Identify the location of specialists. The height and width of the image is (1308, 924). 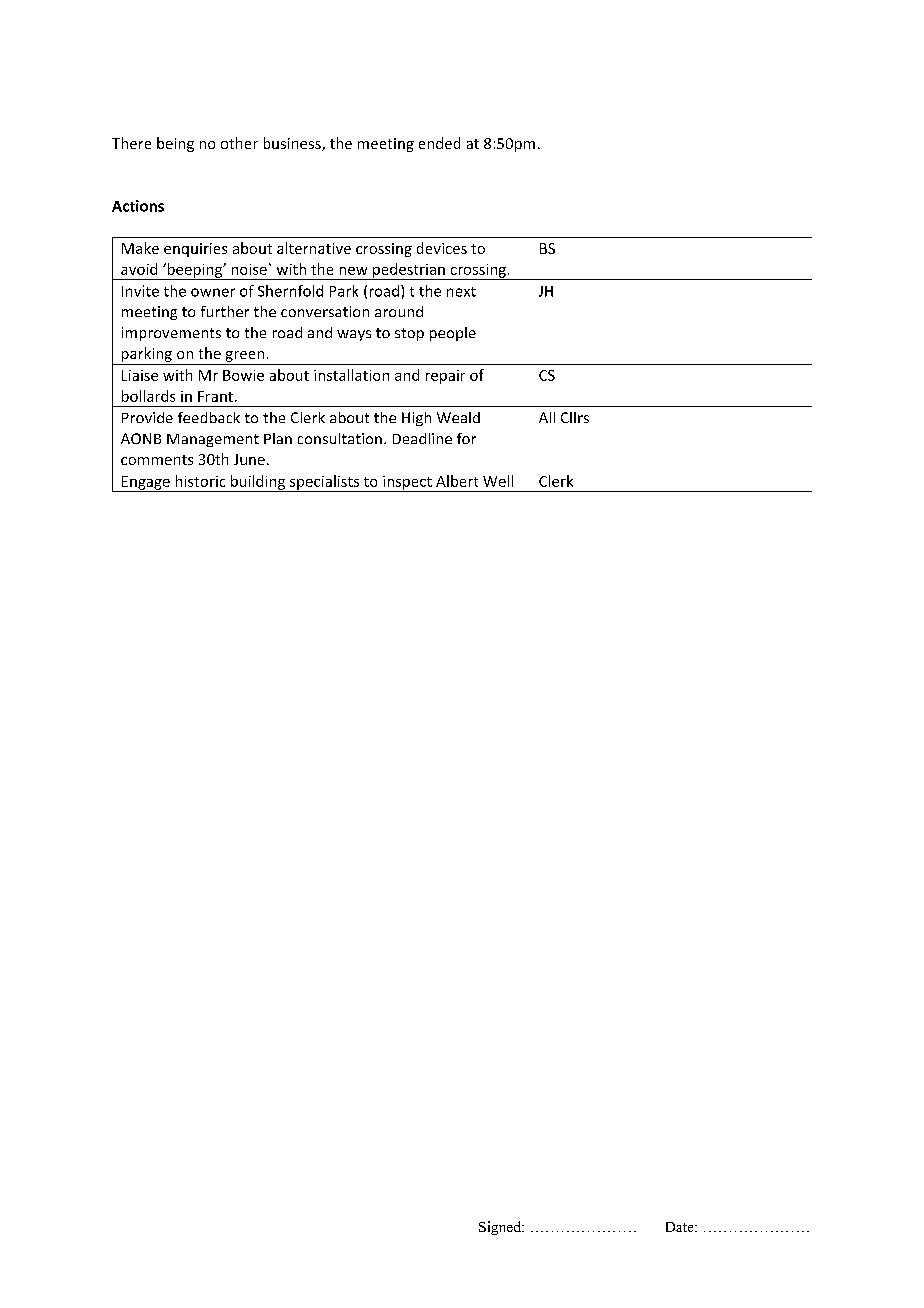
(324, 483).
